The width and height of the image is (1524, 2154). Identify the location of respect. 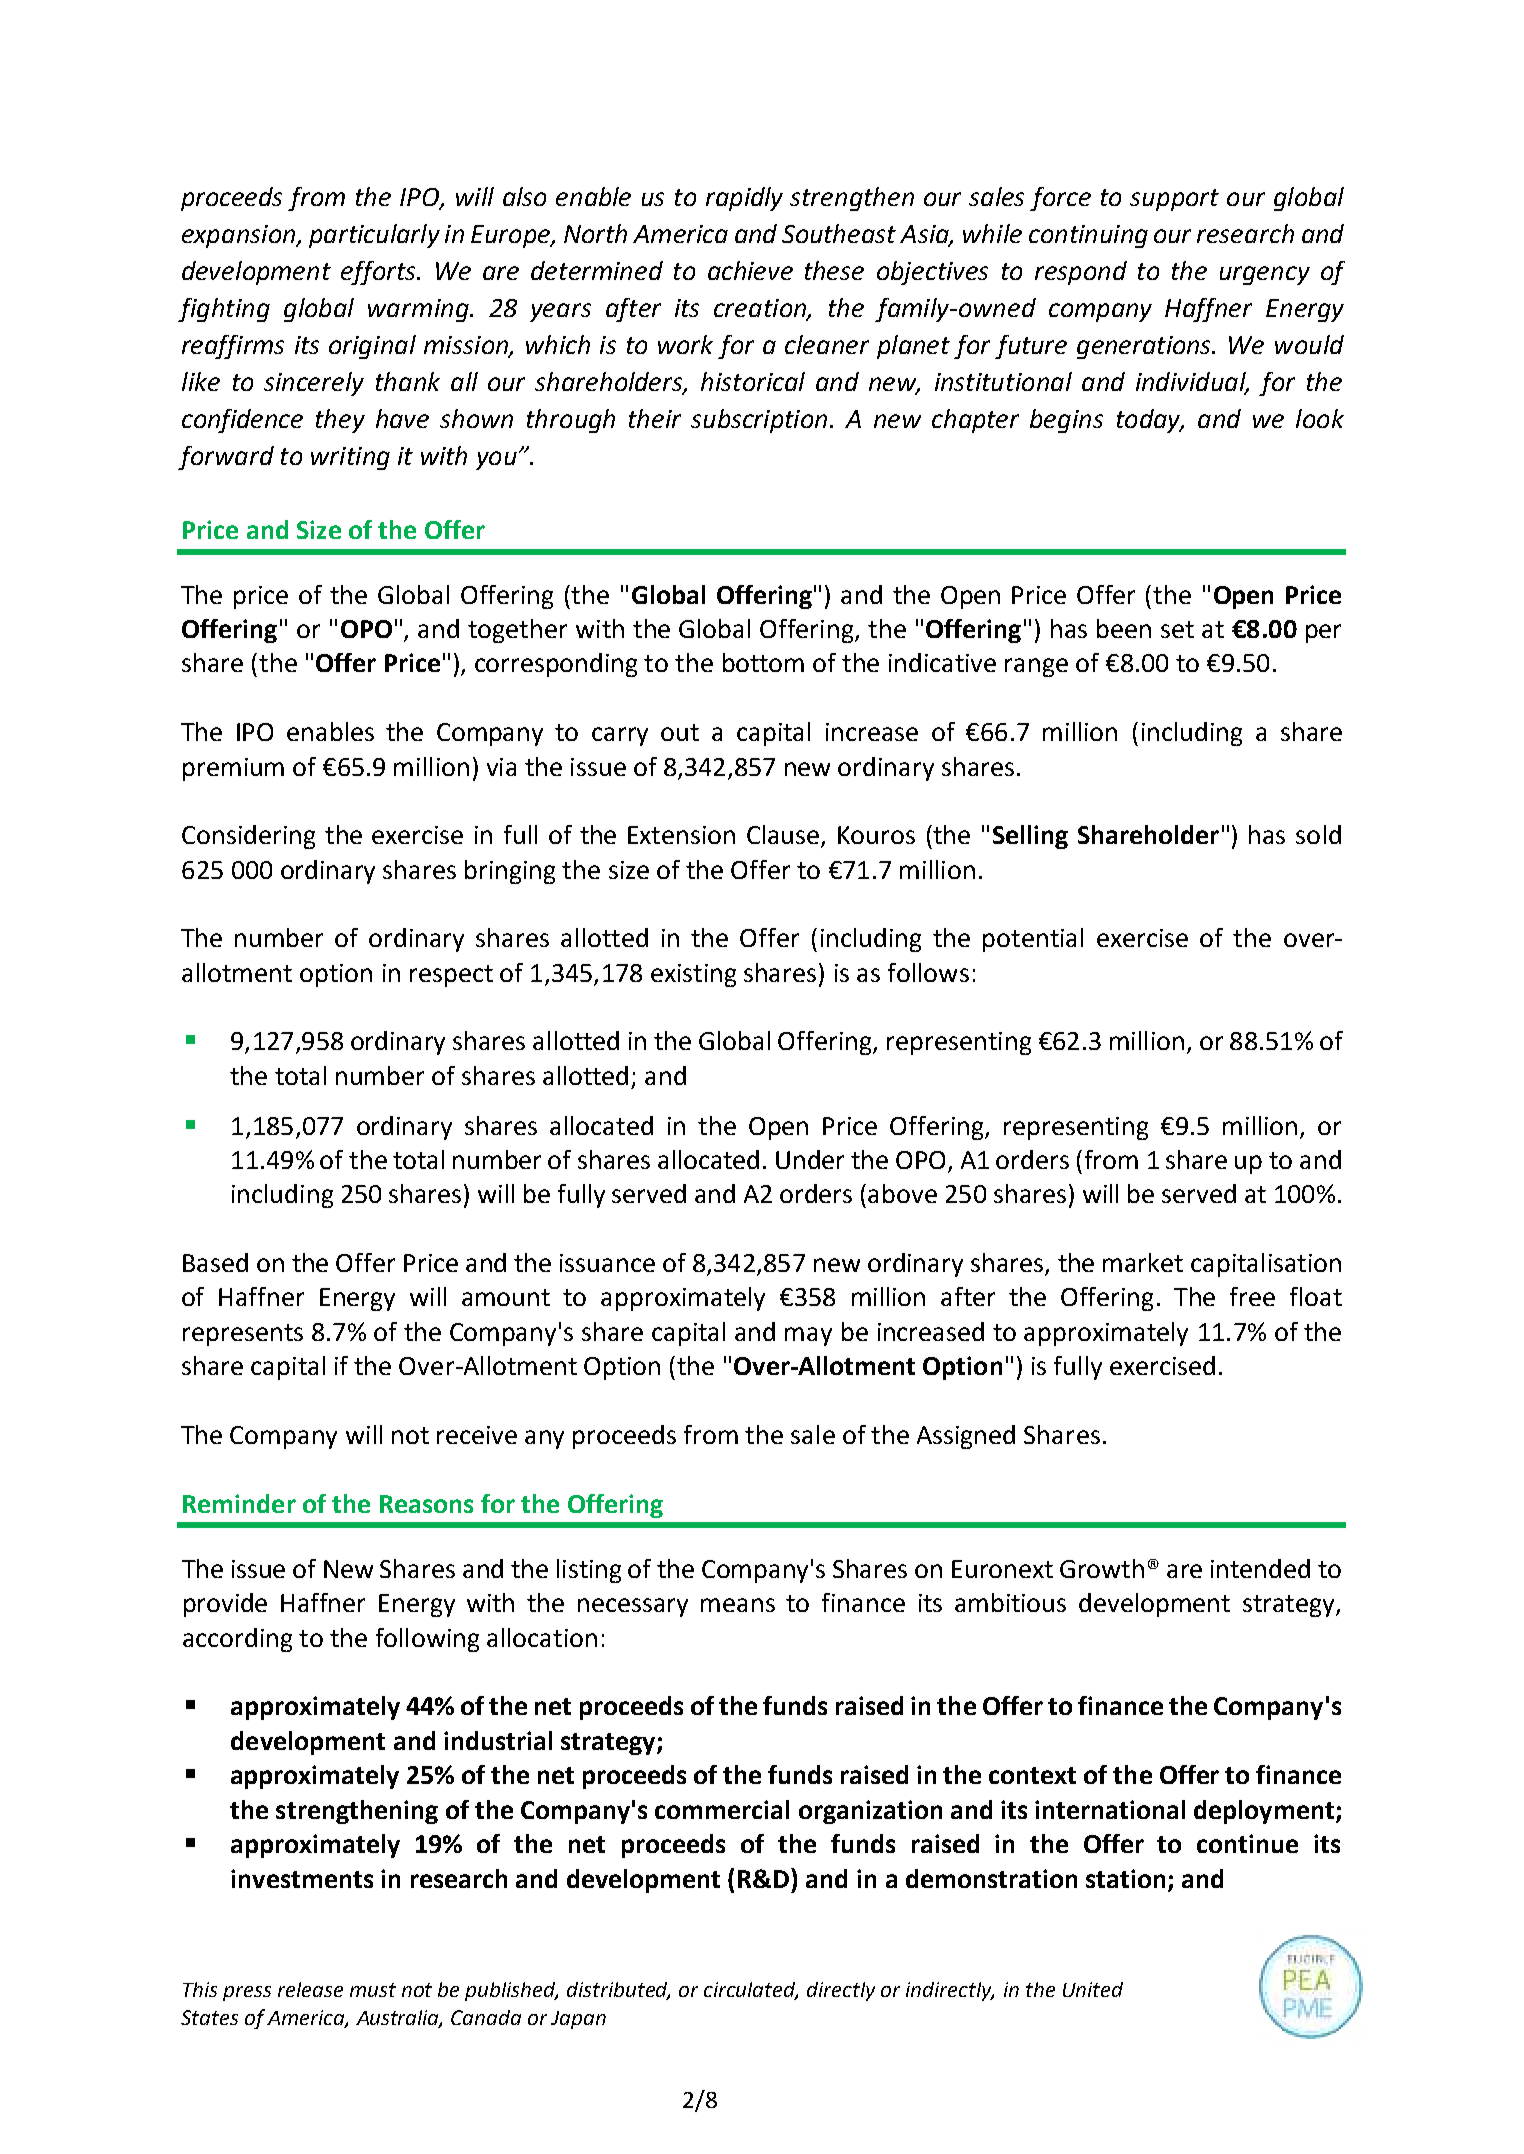
(451, 976).
